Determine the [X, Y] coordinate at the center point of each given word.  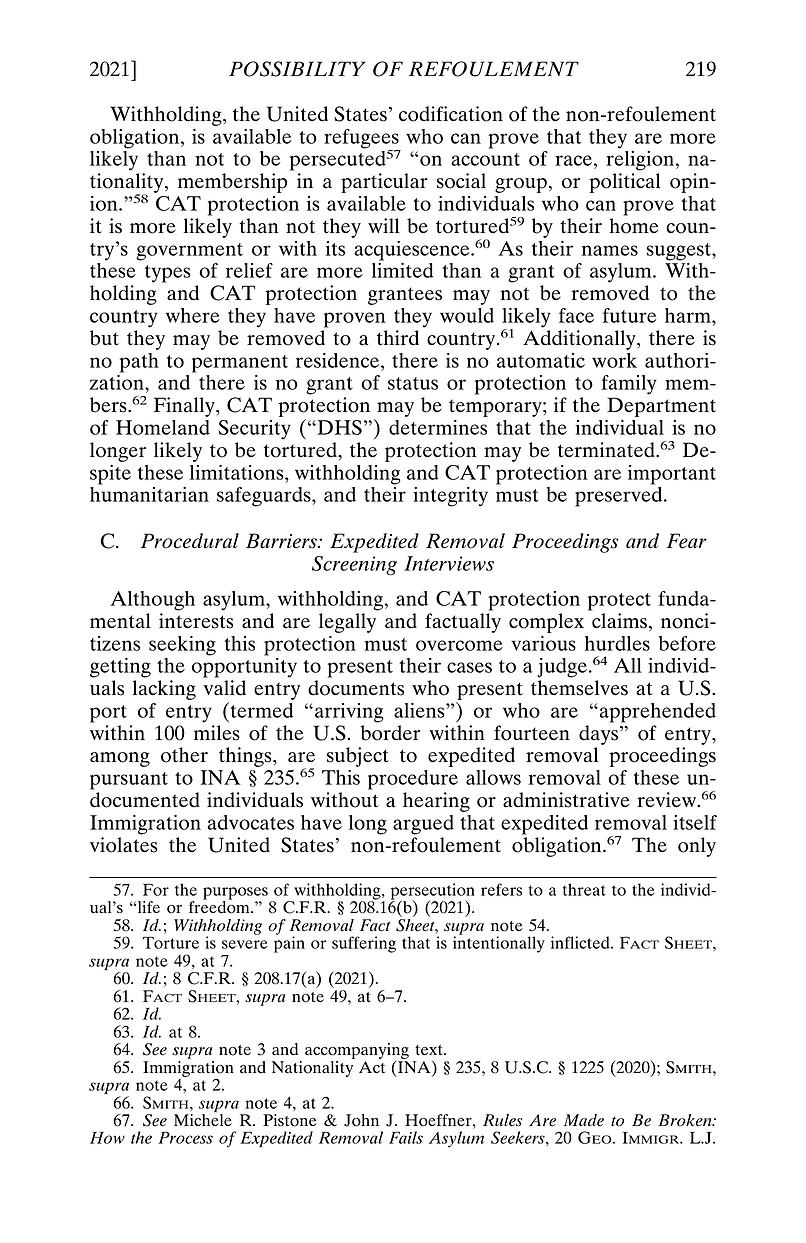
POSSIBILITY [297, 69]
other [184, 755]
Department [661, 407]
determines [438, 427]
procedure [413, 780]
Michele [203, 1120]
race [573, 160]
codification [451, 114]
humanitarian [149, 494]
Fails [406, 1137]
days [598, 735]
